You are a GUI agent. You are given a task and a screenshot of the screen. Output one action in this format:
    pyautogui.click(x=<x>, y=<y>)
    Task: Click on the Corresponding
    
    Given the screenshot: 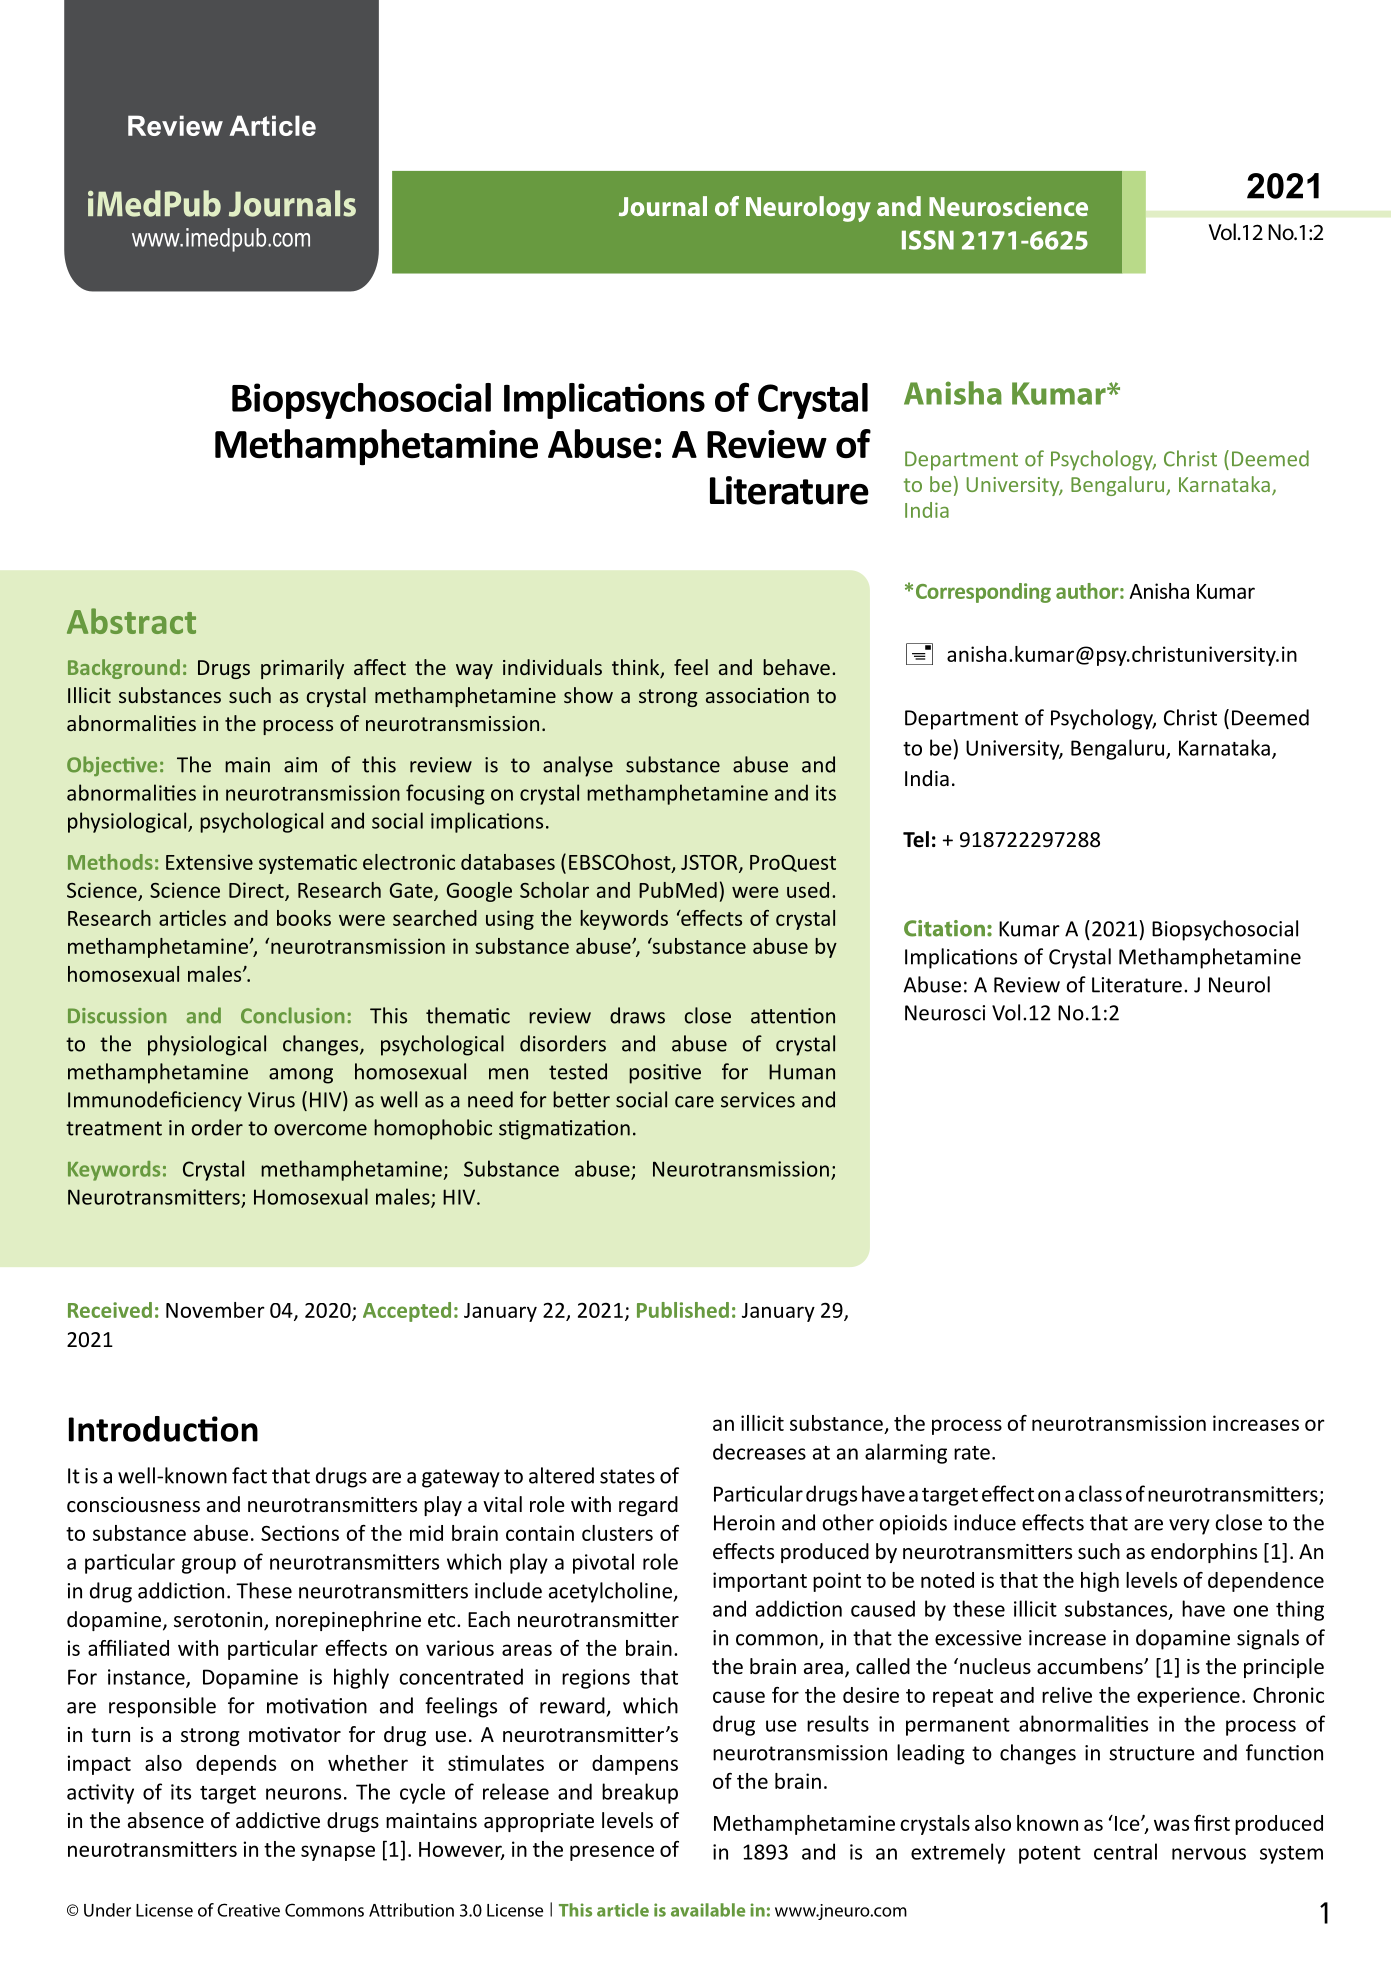 What is the action you would take?
    pyautogui.click(x=983, y=593)
